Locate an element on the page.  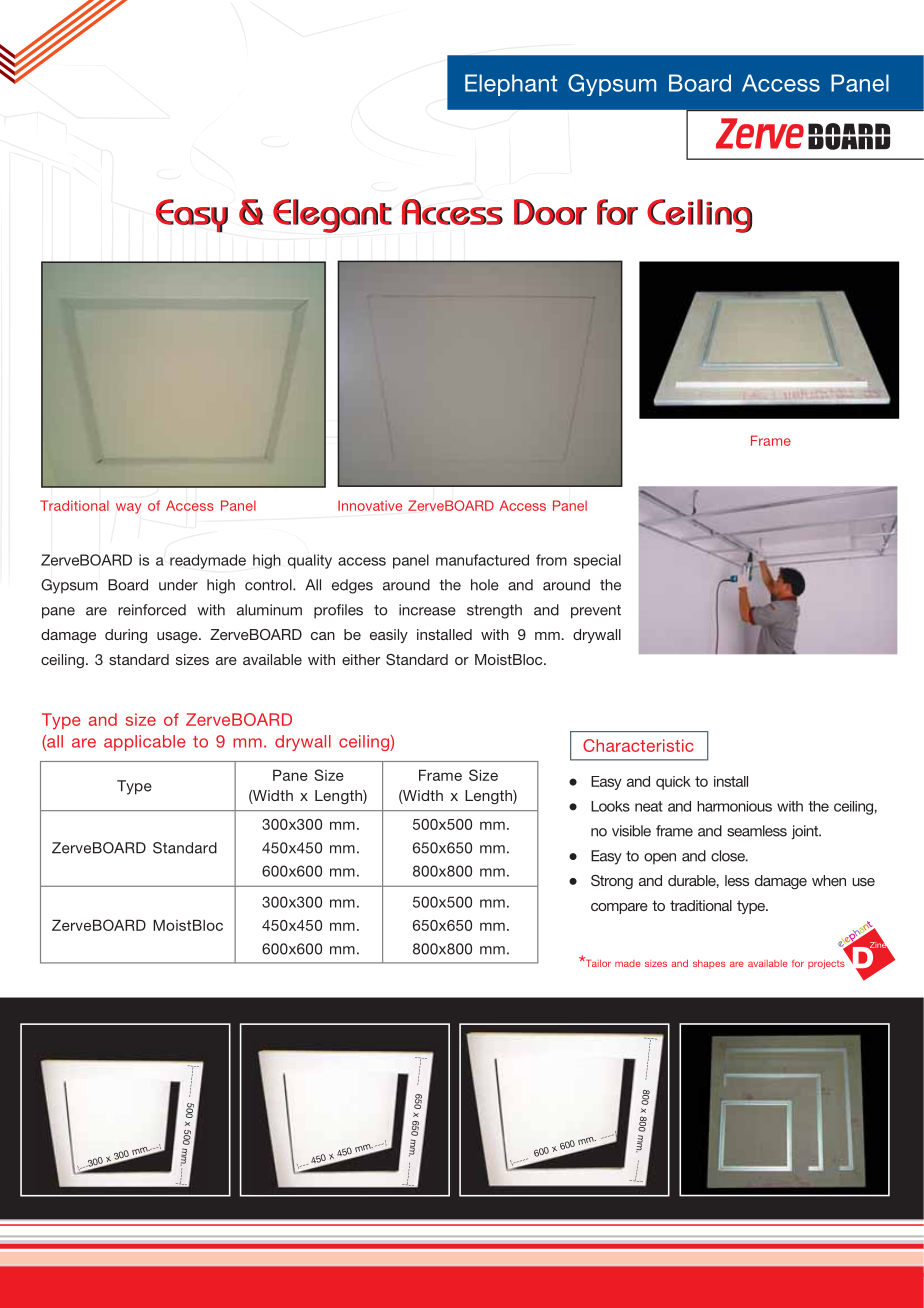
compare is located at coordinates (619, 908).
